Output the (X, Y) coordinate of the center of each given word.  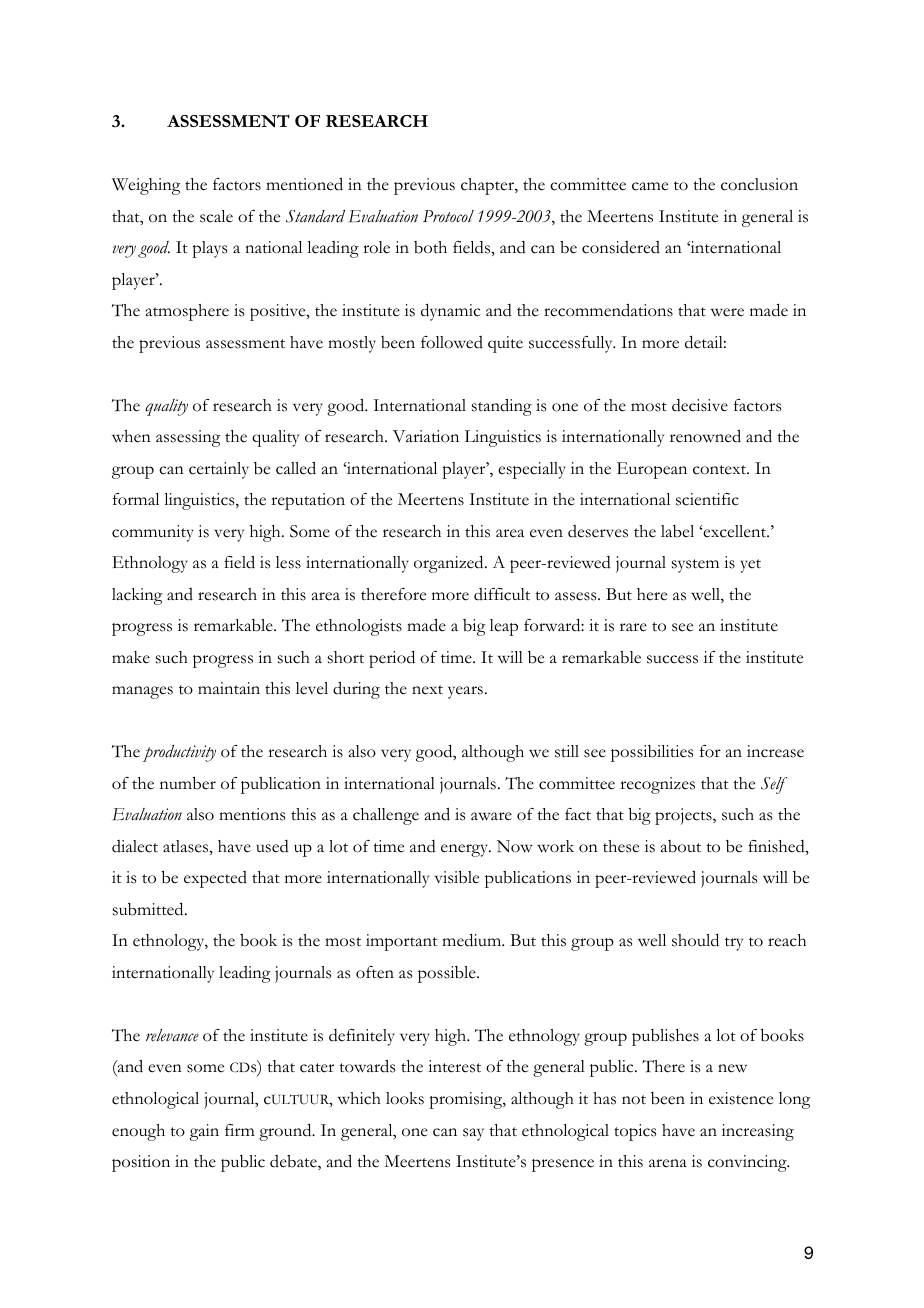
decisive (700, 405)
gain (204, 1132)
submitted (149, 909)
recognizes (657, 785)
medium (473, 940)
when (131, 436)
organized (450, 564)
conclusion (759, 184)
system (695, 566)
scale (216, 216)
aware (491, 816)
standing (502, 407)
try (734, 944)
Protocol (448, 216)
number (188, 783)
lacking (137, 596)
